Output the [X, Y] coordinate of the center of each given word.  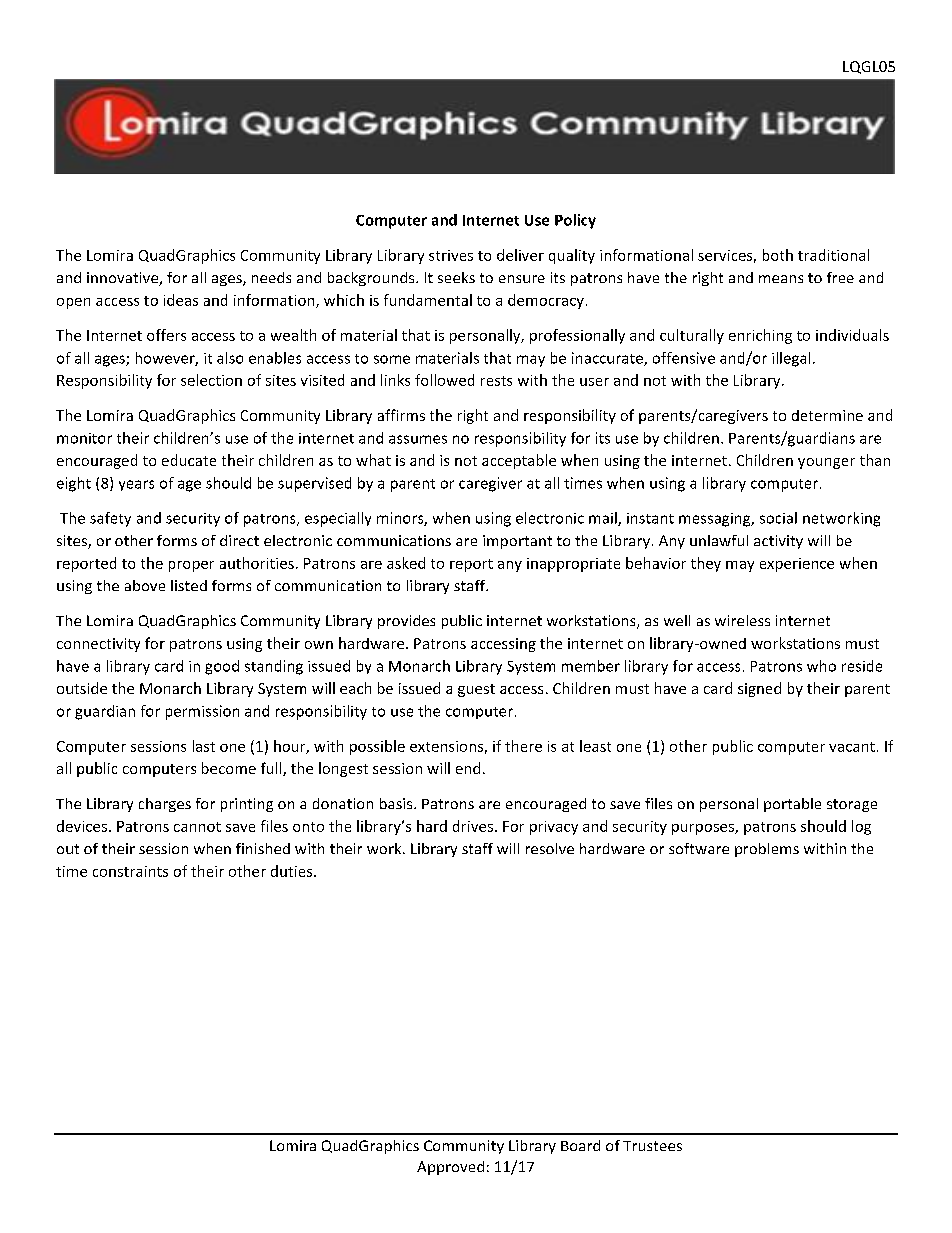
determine [827, 415]
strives [451, 255]
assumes [418, 439]
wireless [742, 620]
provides [406, 622]
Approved [450, 1168]
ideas [181, 300]
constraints [130, 871]
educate [189, 460]
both [778, 255]
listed [189, 585]
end [468, 768]
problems [767, 850]
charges [165, 805]
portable [792, 805]
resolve [550, 848]
